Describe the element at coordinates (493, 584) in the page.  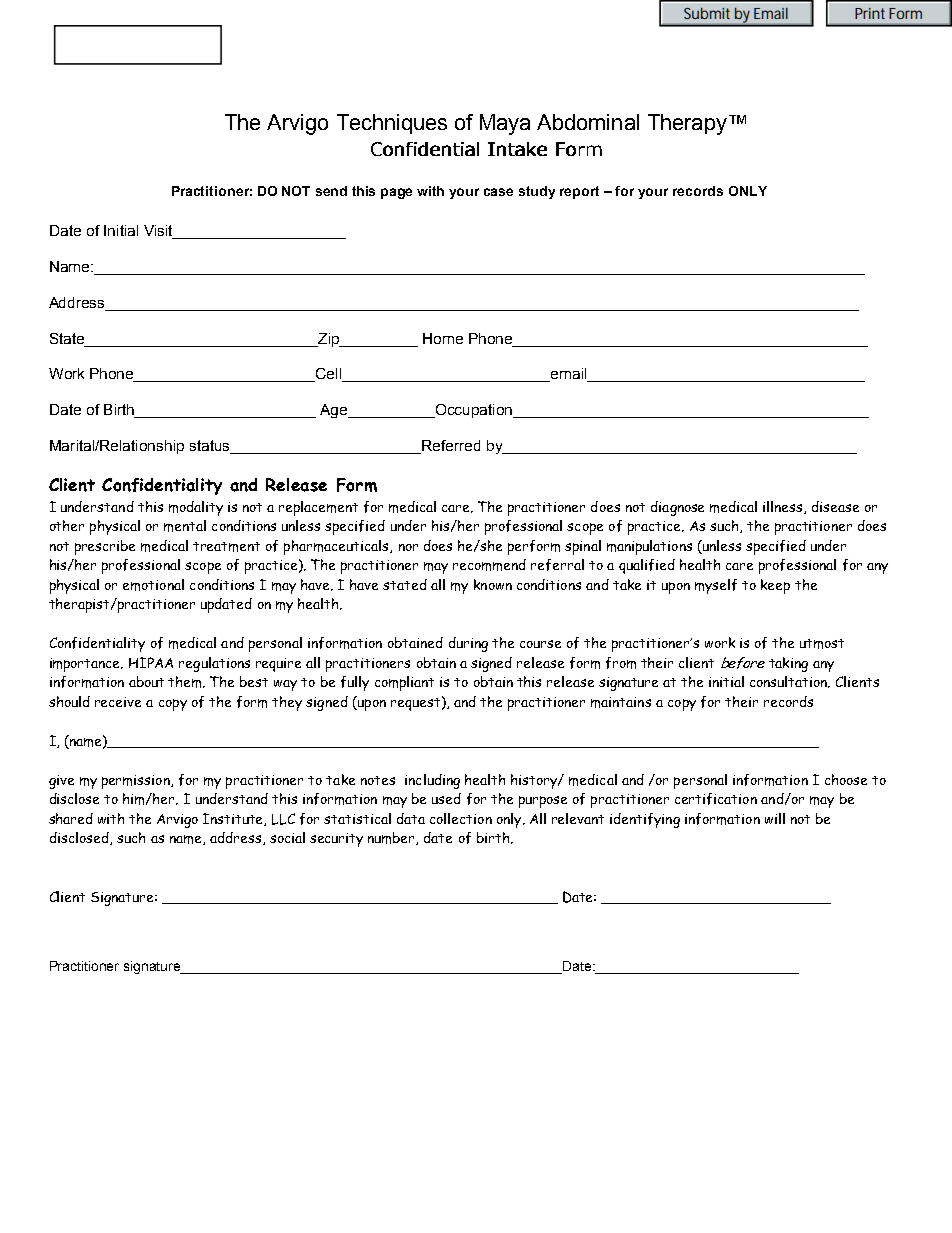
I see `known` at that location.
